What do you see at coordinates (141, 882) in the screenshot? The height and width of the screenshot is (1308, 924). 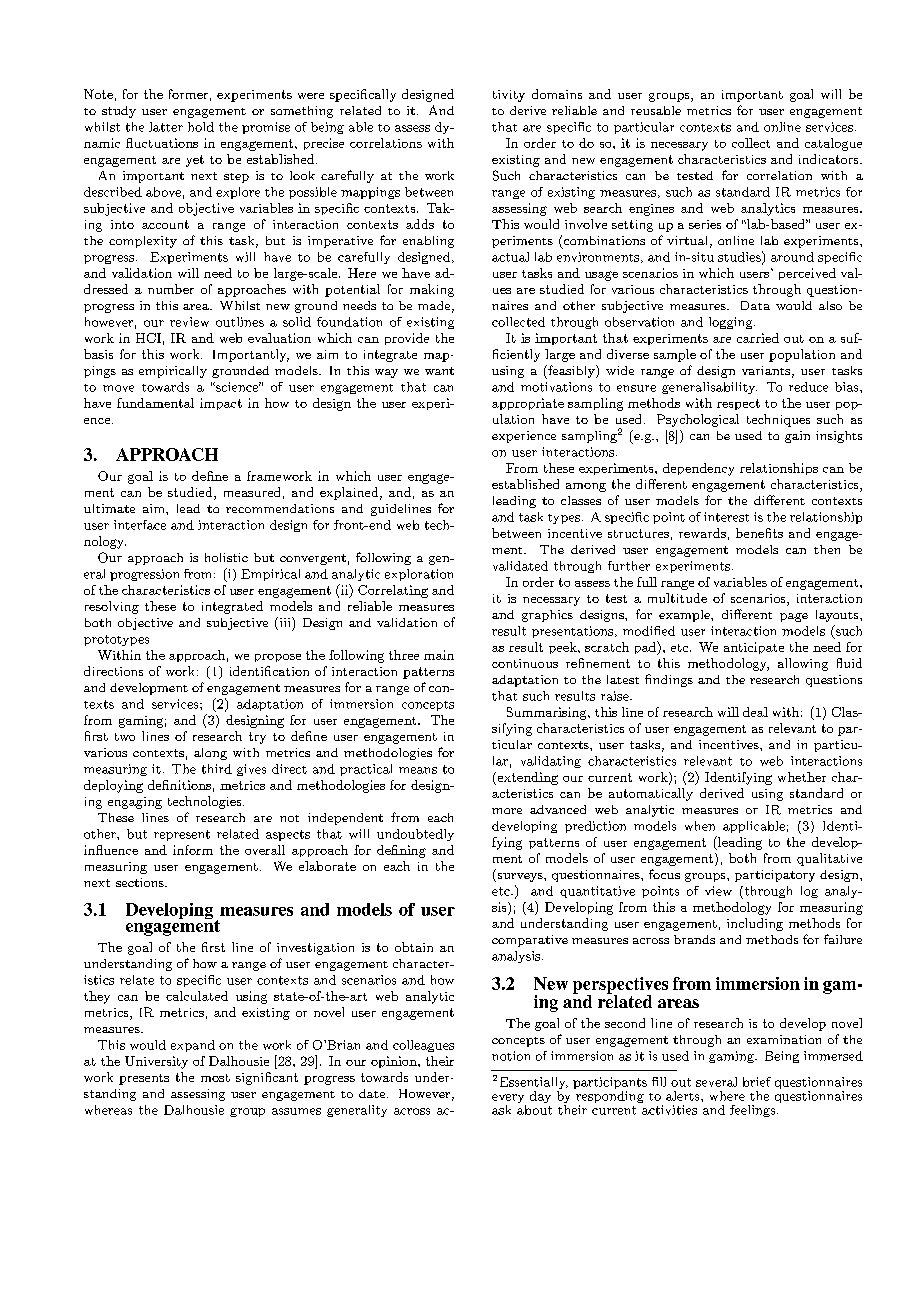 I see `sections` at bounding box center [141, 882].
